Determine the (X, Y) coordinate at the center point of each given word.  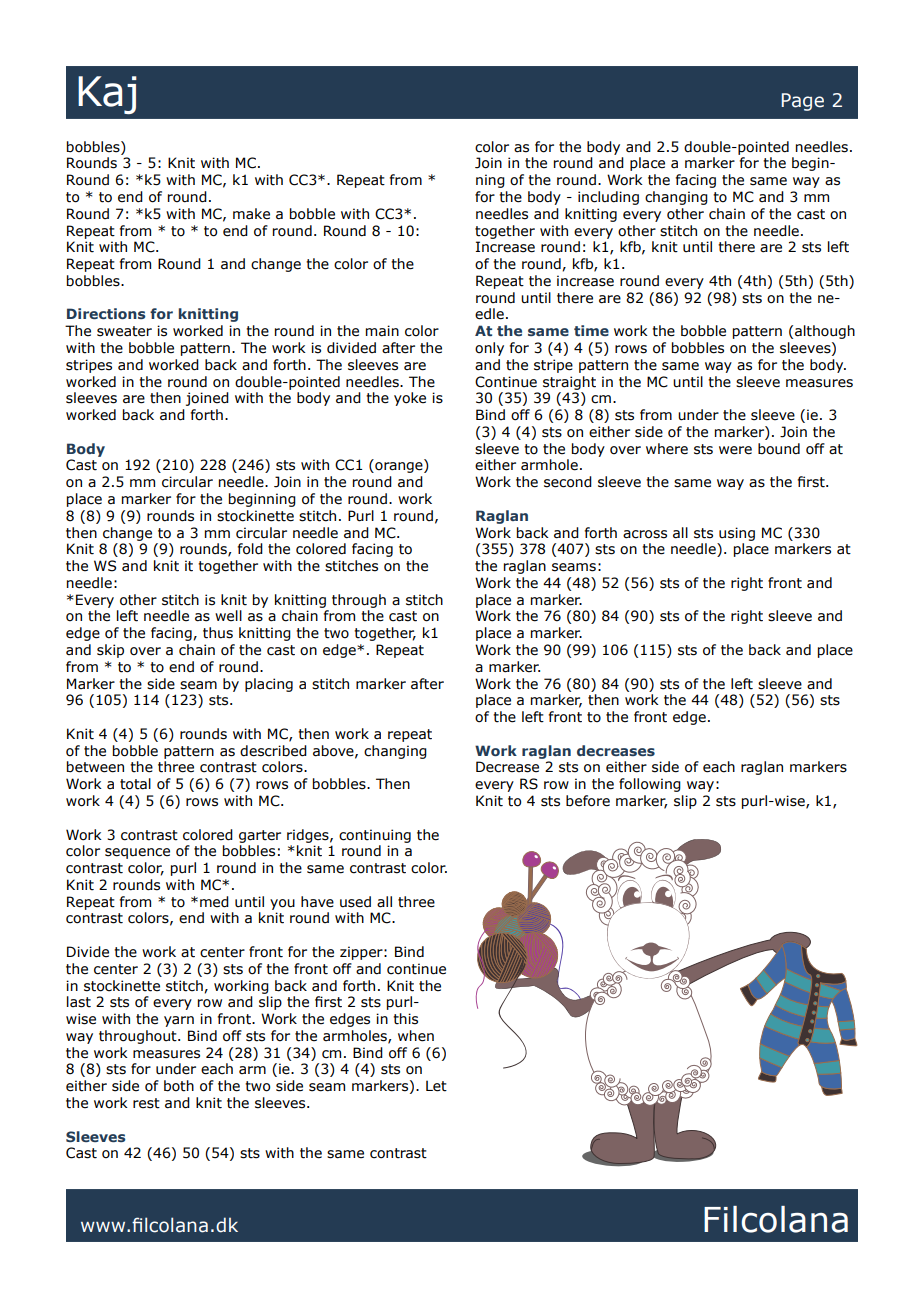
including (608, 198)
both (179, 1086)
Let (436, 1086)
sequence (137, 853)
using (737, 534)
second (568, 482)
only (489, 349)
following (650, 785)
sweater (124, 331)
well (228, 616)
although (825, 332)
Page (803, 102)
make (251, 214)
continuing (375, 836)
